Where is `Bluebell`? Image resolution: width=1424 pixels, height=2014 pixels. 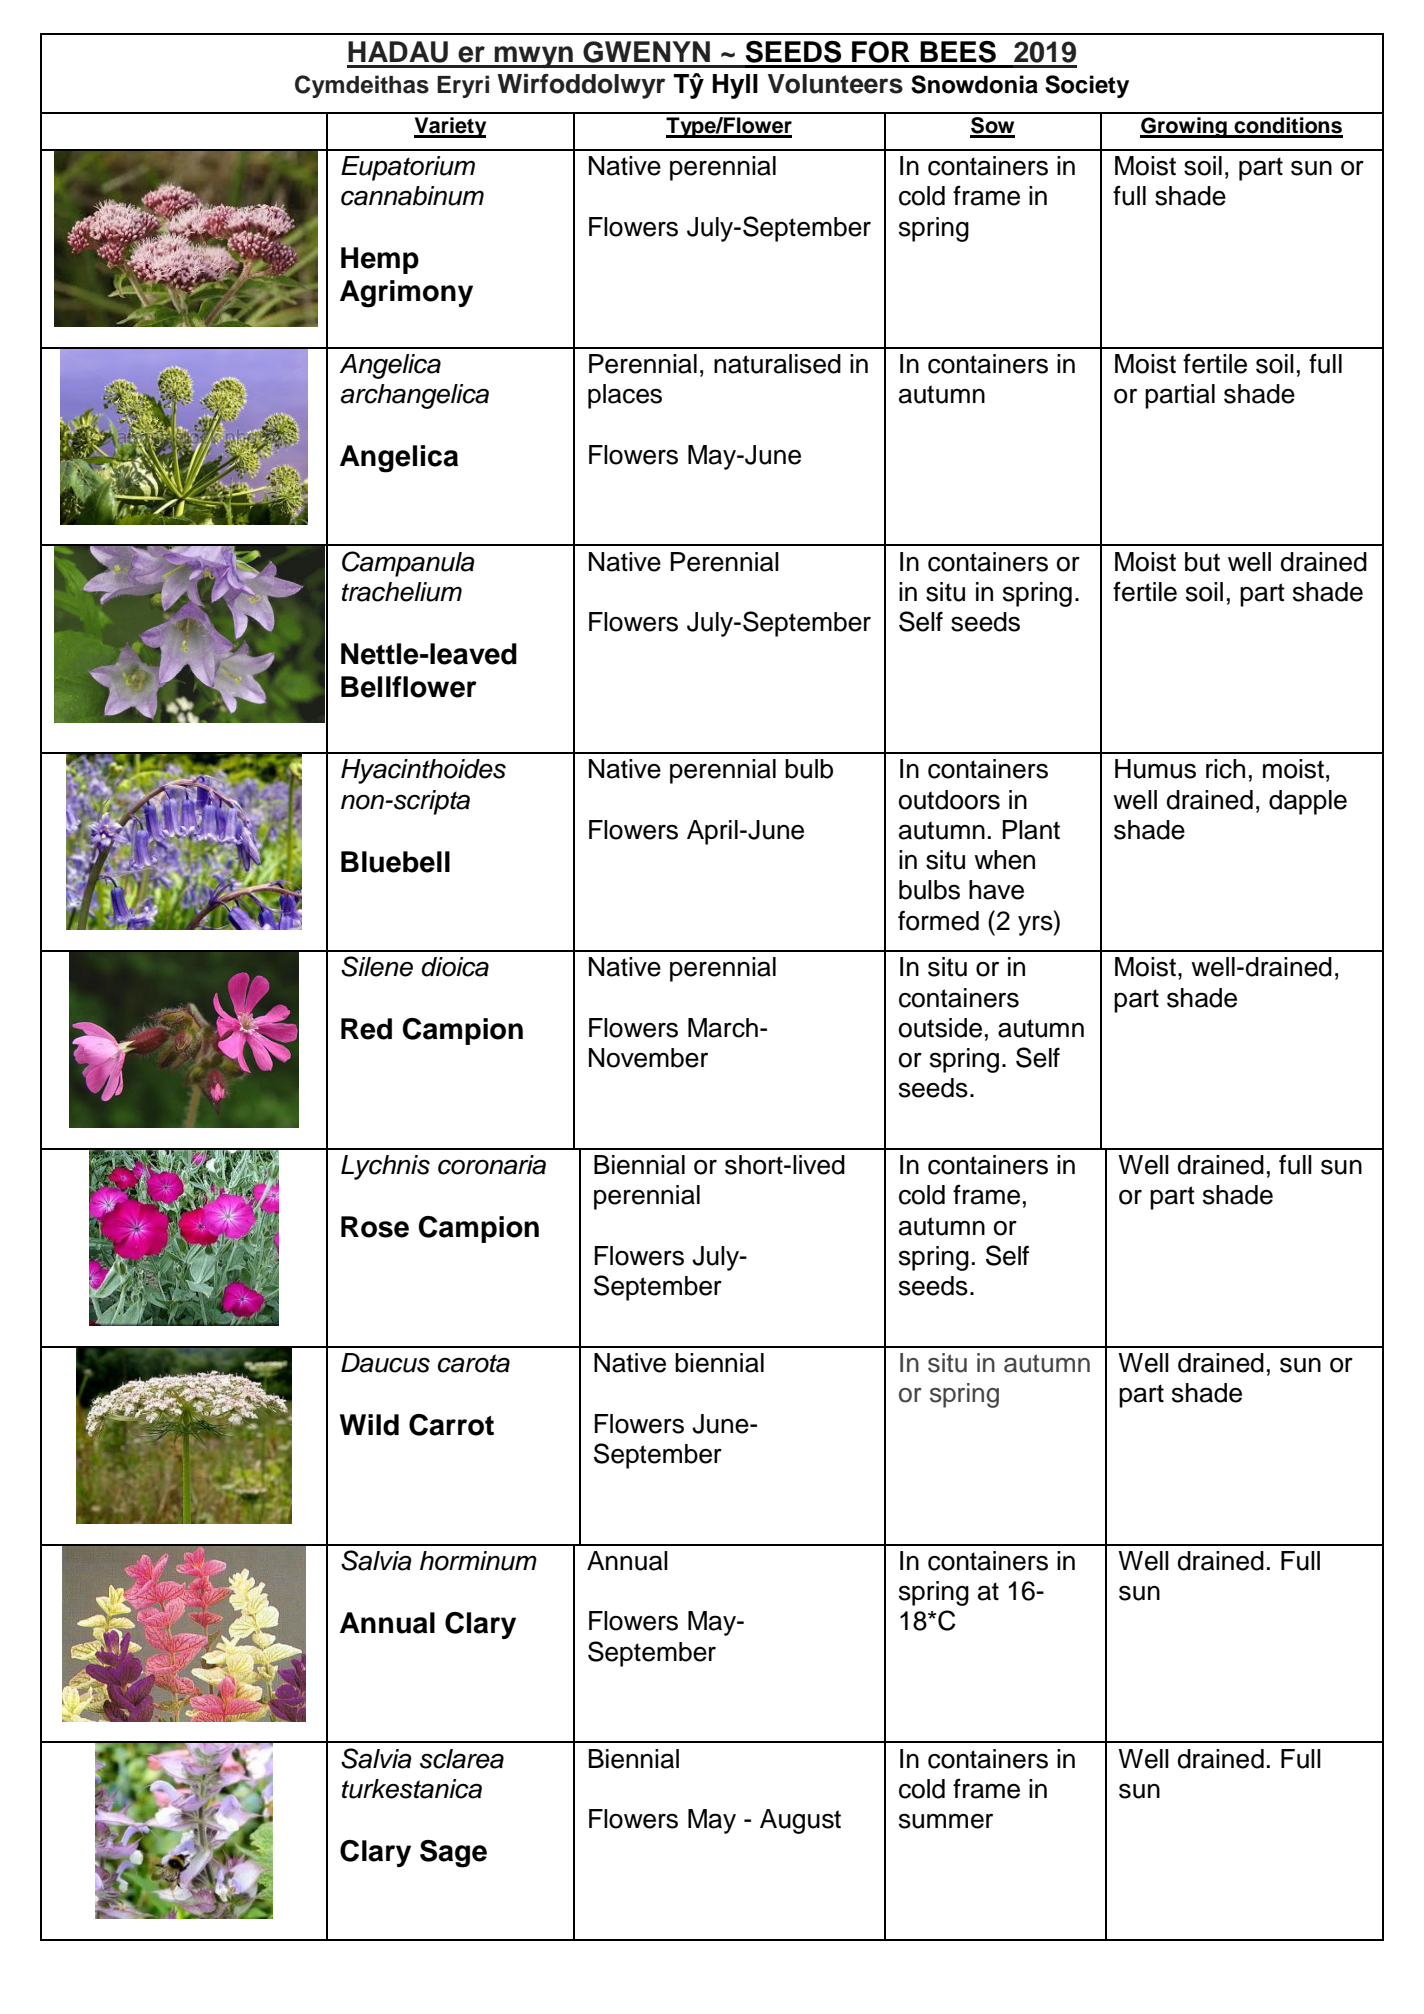 Bluebell is located at coordinates (395, 862).
